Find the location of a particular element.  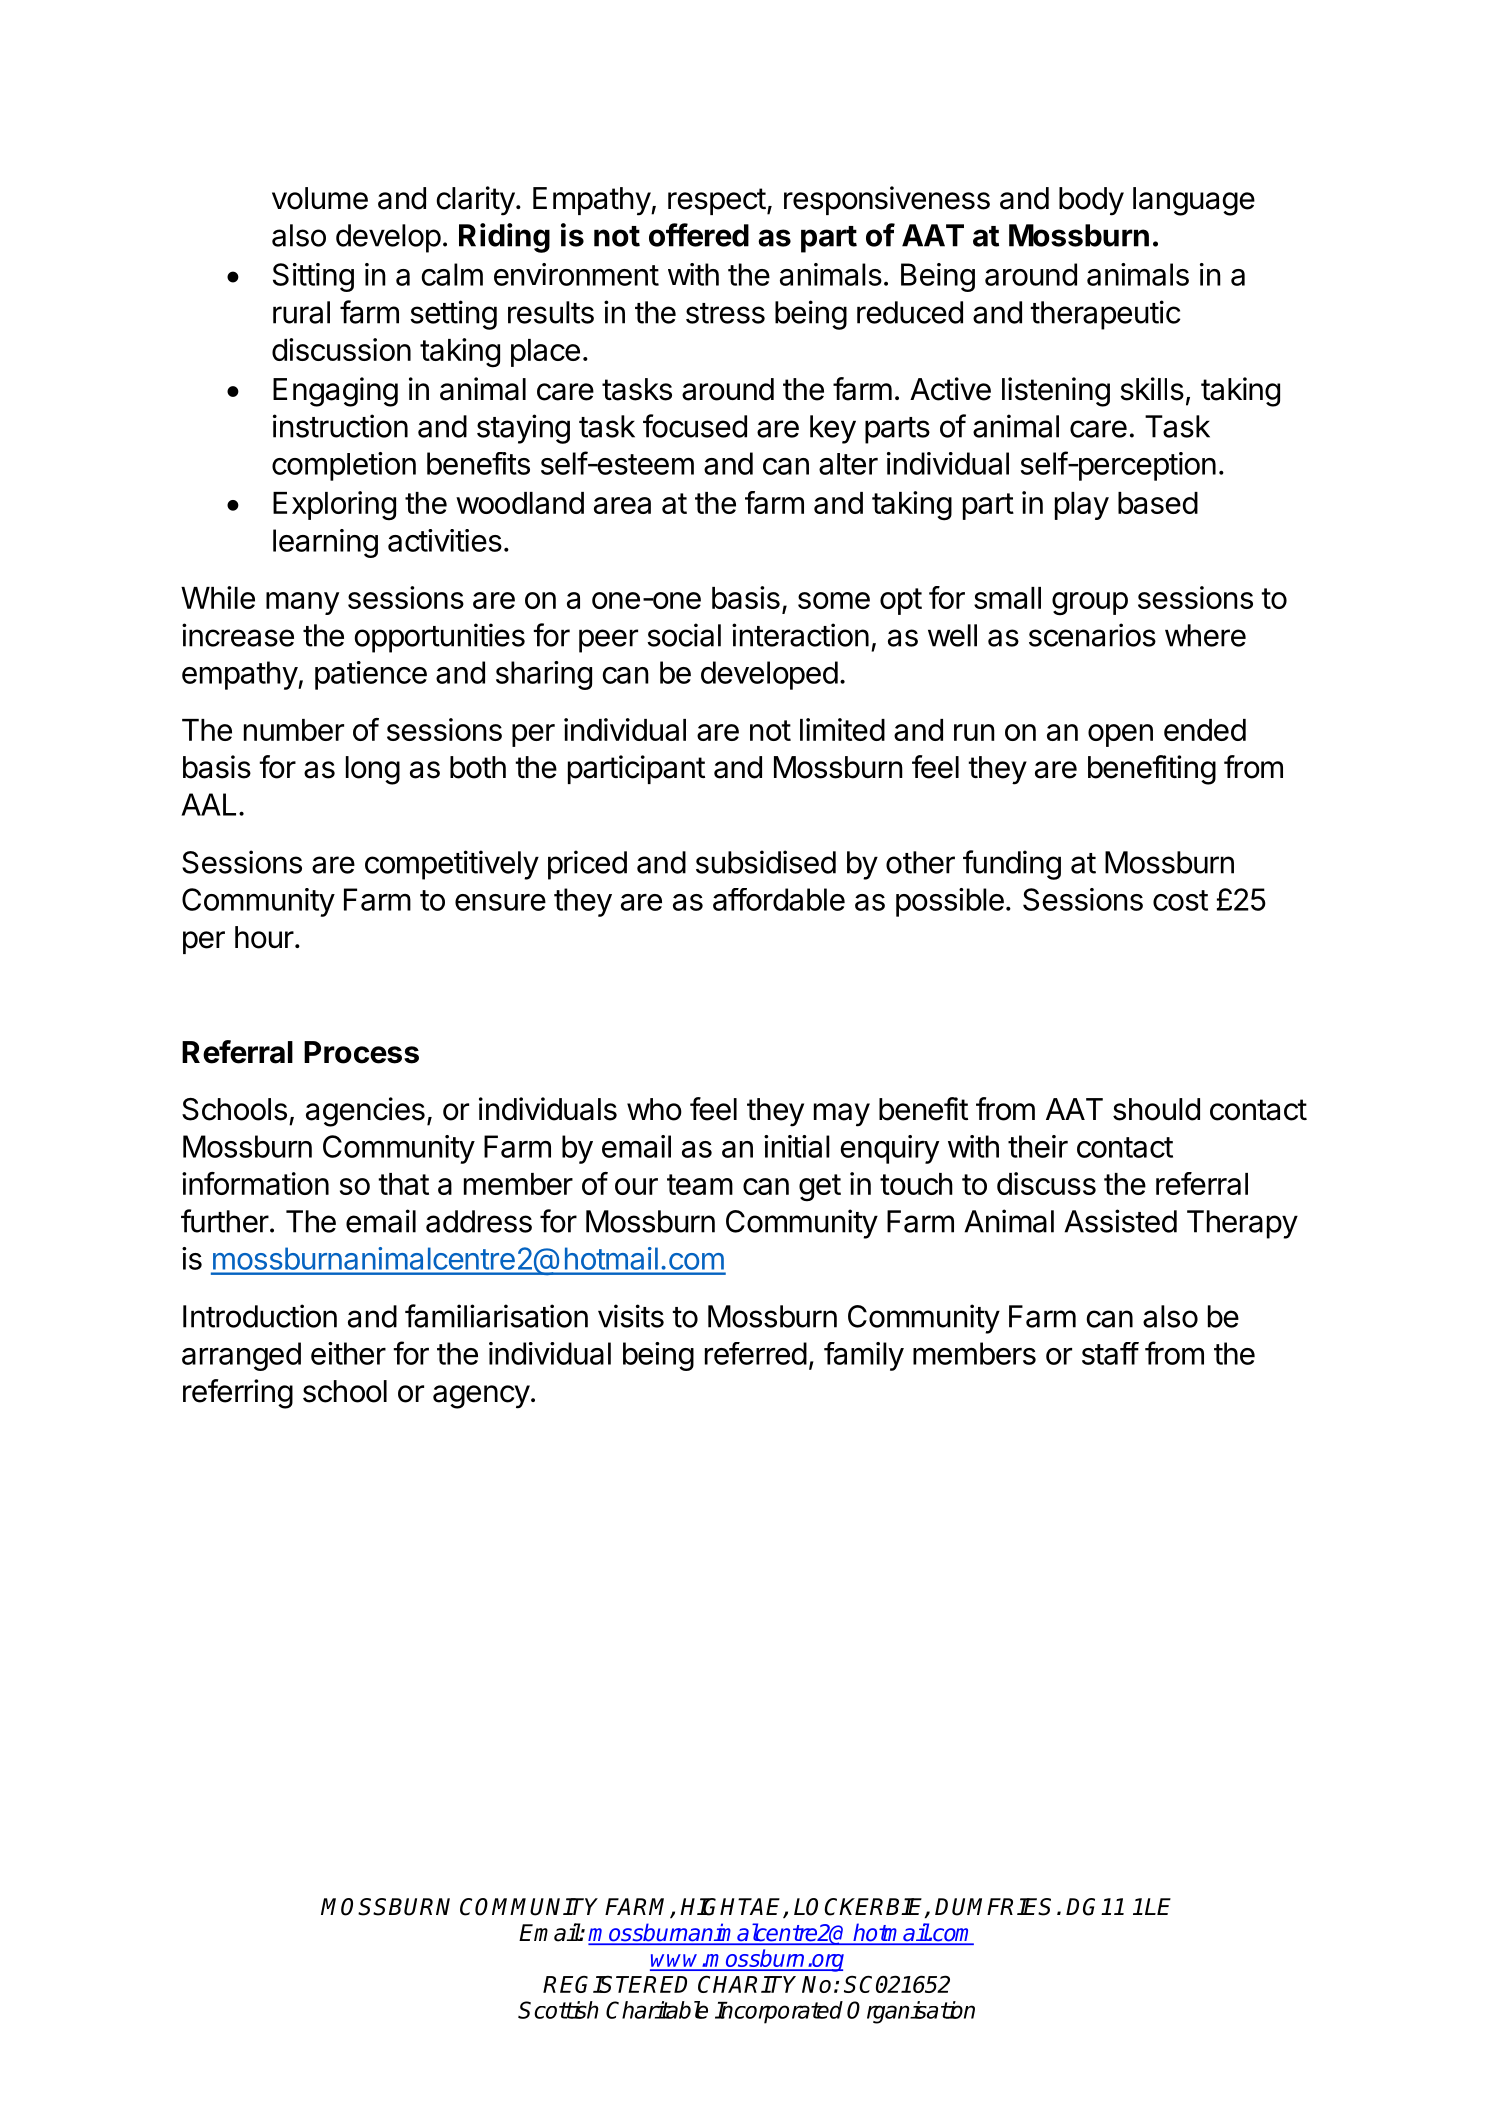

staff is located at coordinates (1110, 1353).
